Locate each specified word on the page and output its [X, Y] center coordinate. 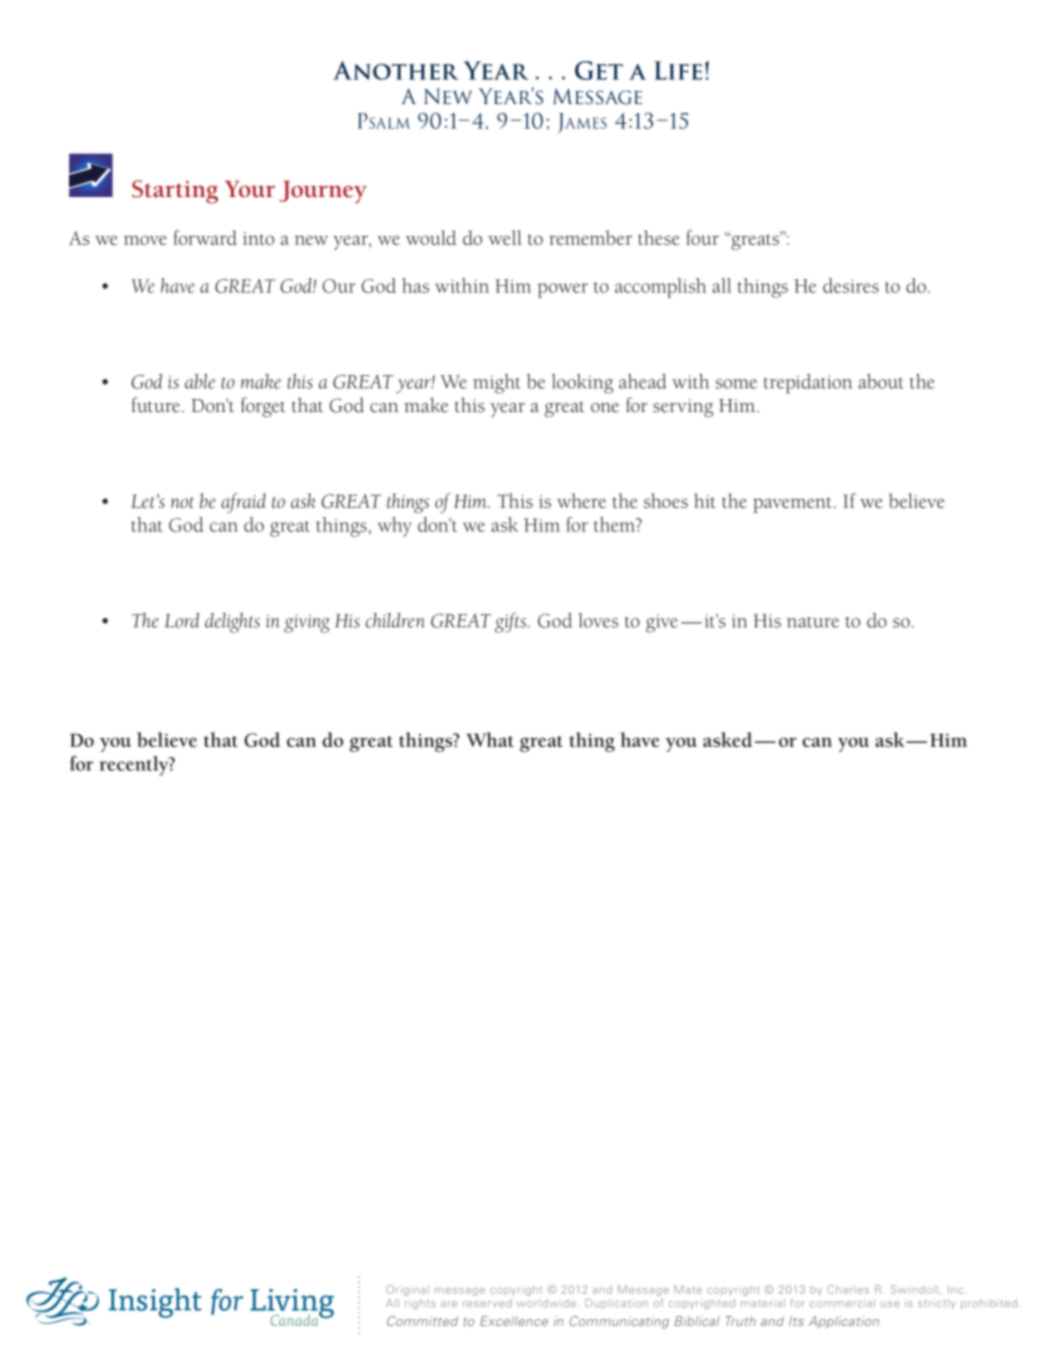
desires [851, 285]
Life [678, 70]
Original [407, 1290]
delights [232, 623]
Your [250, 189]
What [490, 739]
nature [813, 622]
